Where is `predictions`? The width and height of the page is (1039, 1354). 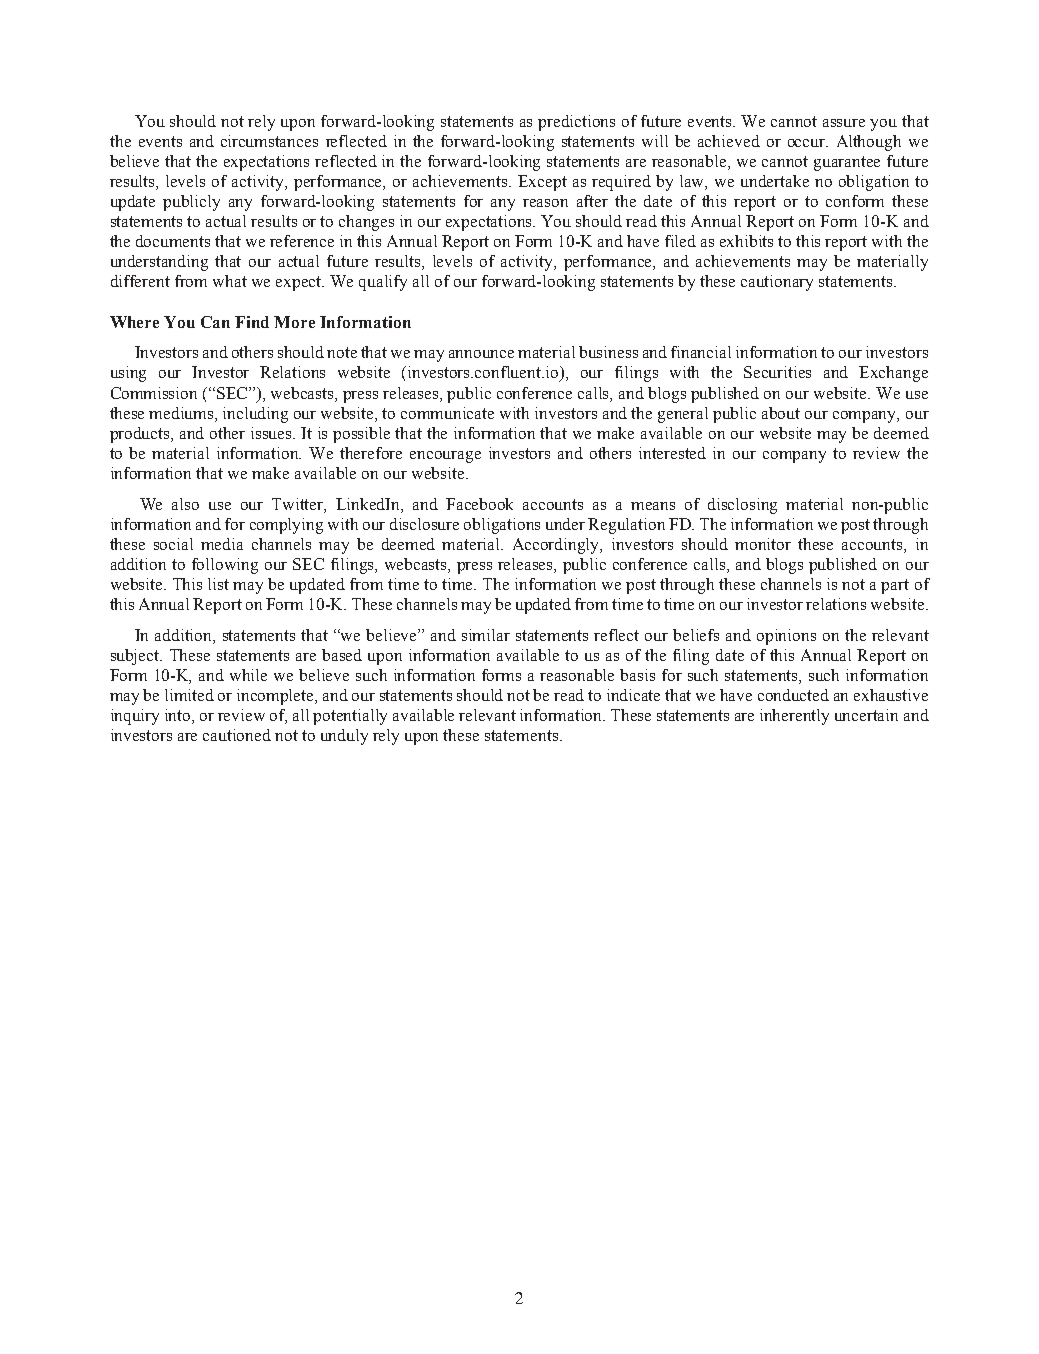 predictions is located at coordinates (576, 123).
